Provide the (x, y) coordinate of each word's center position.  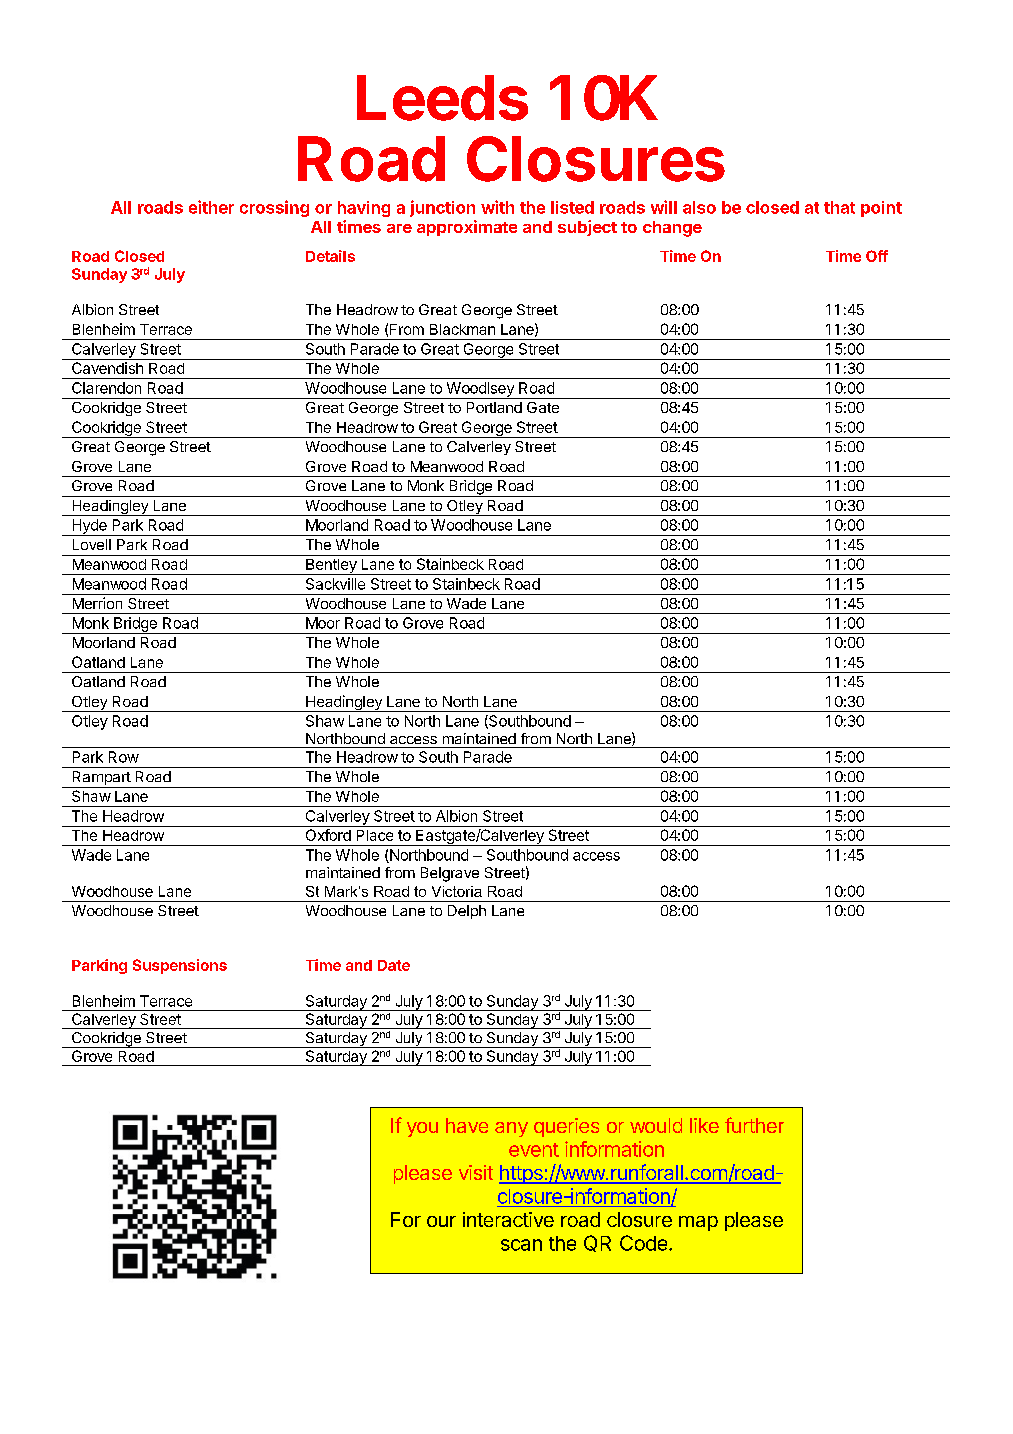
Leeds (442, 98)
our (441, 1221)
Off (877, 256)
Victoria (457, 891)
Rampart (101, 779)
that (839, 207)
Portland (494, 407)
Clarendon (106, 388)
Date (394, 965)
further (754, 1125)
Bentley (331, 567)
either (211, 207)
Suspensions (180, 966)
